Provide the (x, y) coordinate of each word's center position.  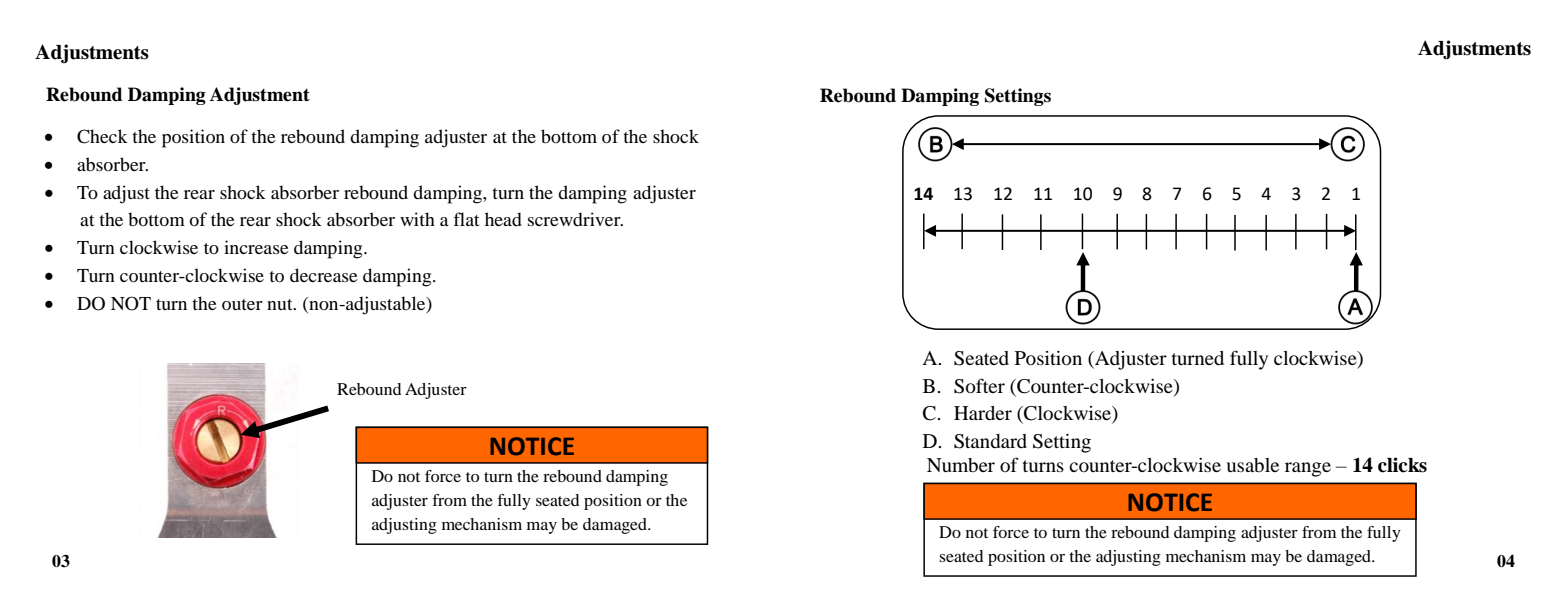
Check (102, 136)
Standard (990, 441)
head (503, 219)
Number (961, 465)
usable (1252, 465)
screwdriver (575, 219)
